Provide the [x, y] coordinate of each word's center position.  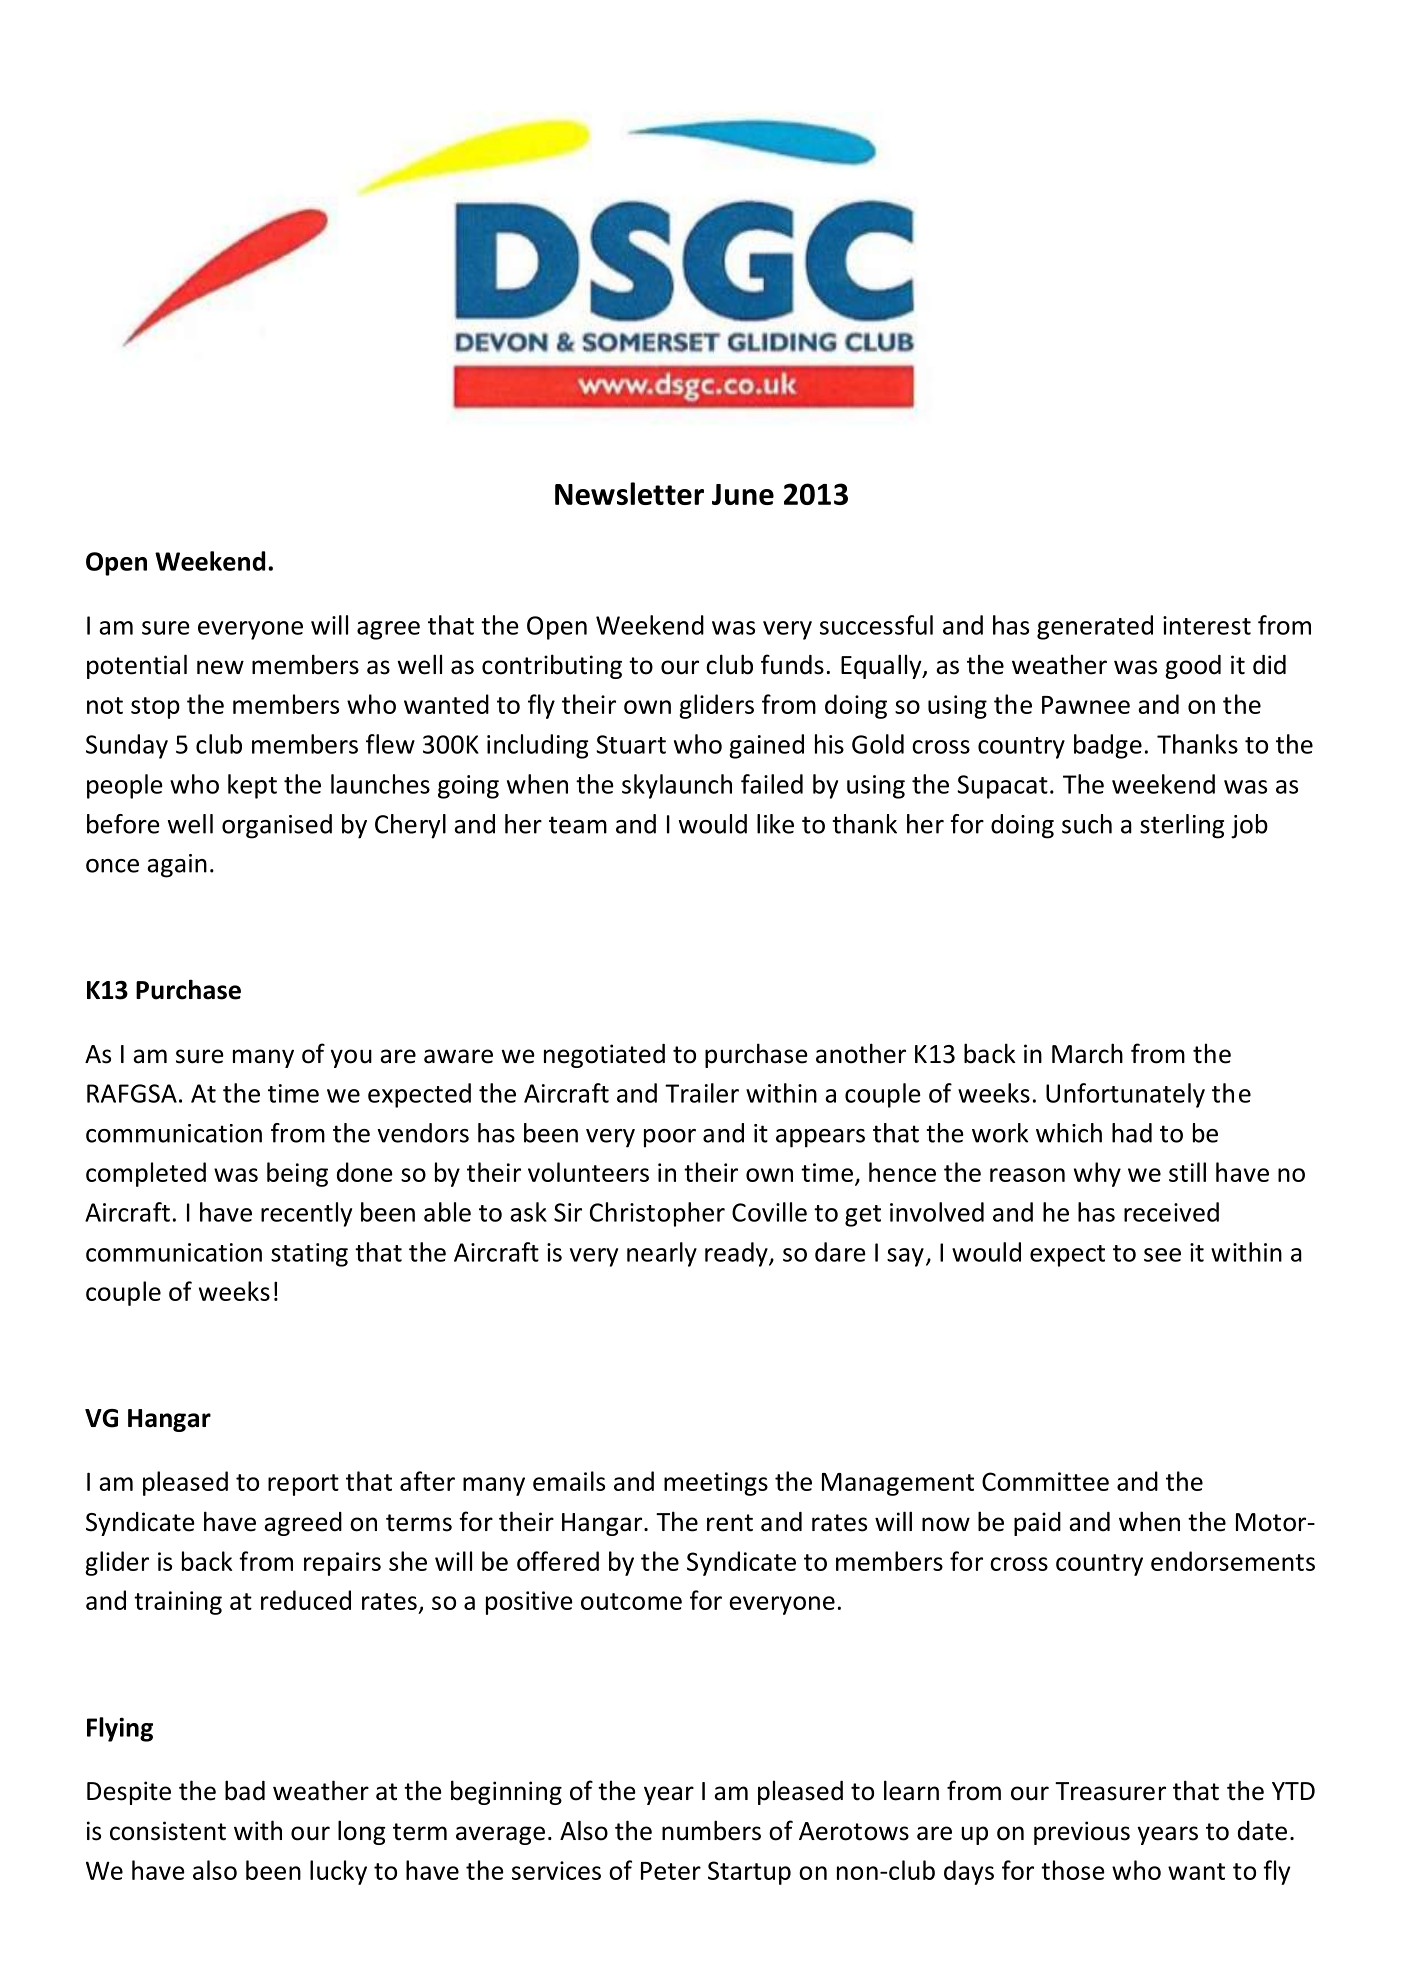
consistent [168, 1831]
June [743, 494]
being [297, 1174]
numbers [711, 1830]
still [1187, 1172]
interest [1207, 625]
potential [137, 666]
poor [670, 1138]
